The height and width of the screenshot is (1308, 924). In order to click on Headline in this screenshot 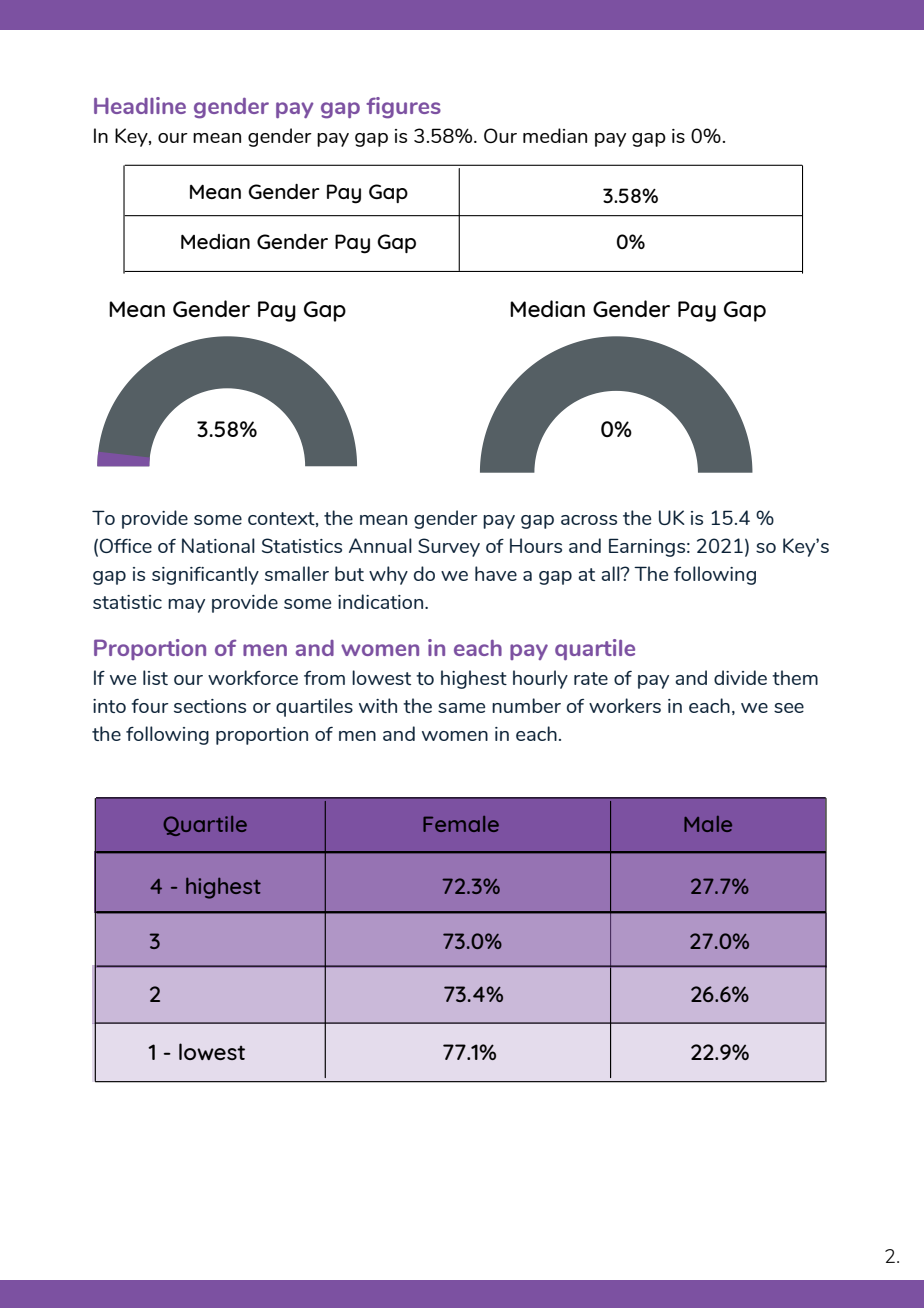, I will do `click(140, 105)`.
